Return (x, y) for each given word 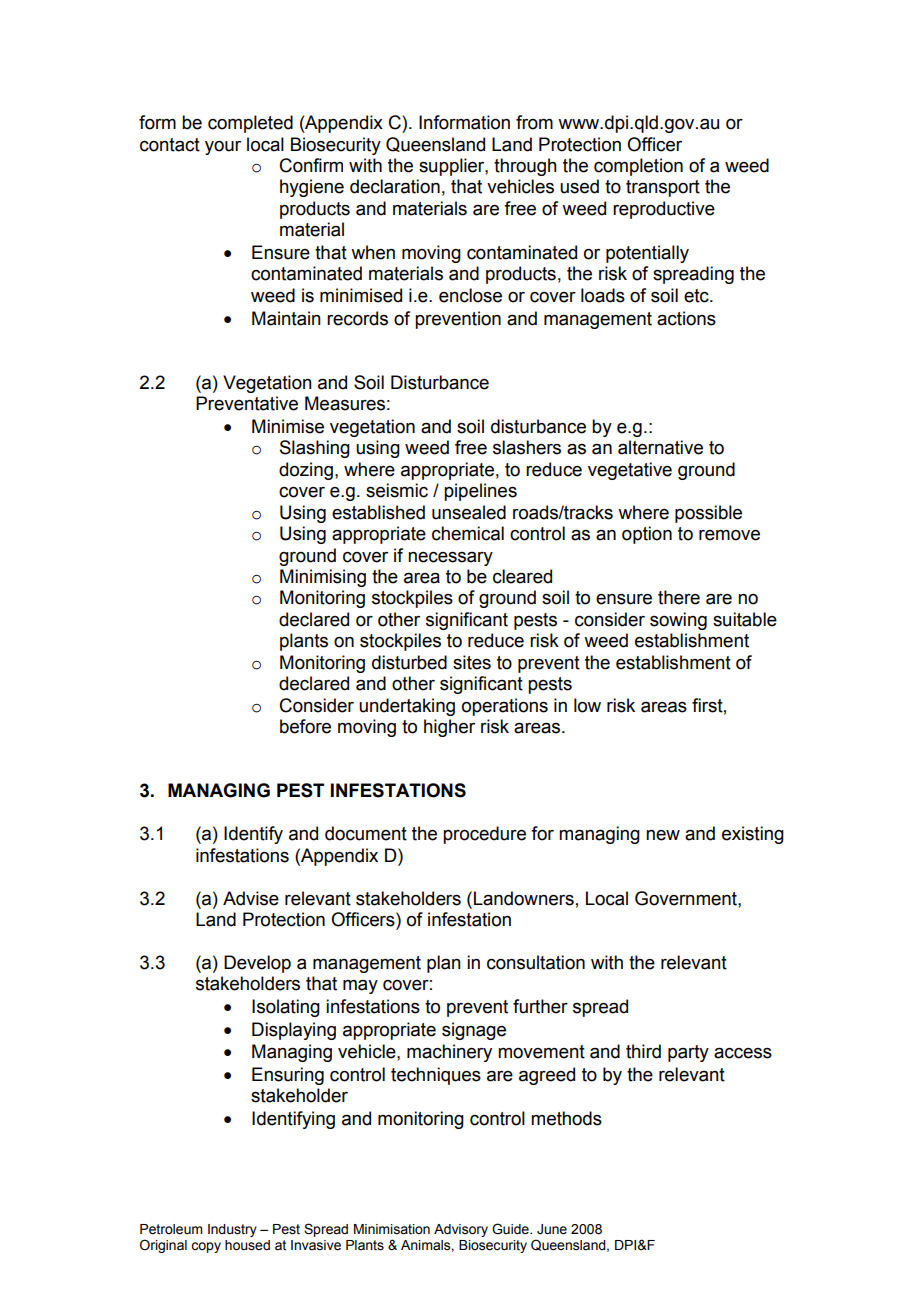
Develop (257, 964)
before (305, 726)
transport (663, 188)
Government (687, 898)
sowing (678, 621)
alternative (660, 447)
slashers (527, 447)
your (223, 148)
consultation (536, 962)
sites (472, 662)
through (525, 167)
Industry (232, 1230)
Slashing (315, 449)
